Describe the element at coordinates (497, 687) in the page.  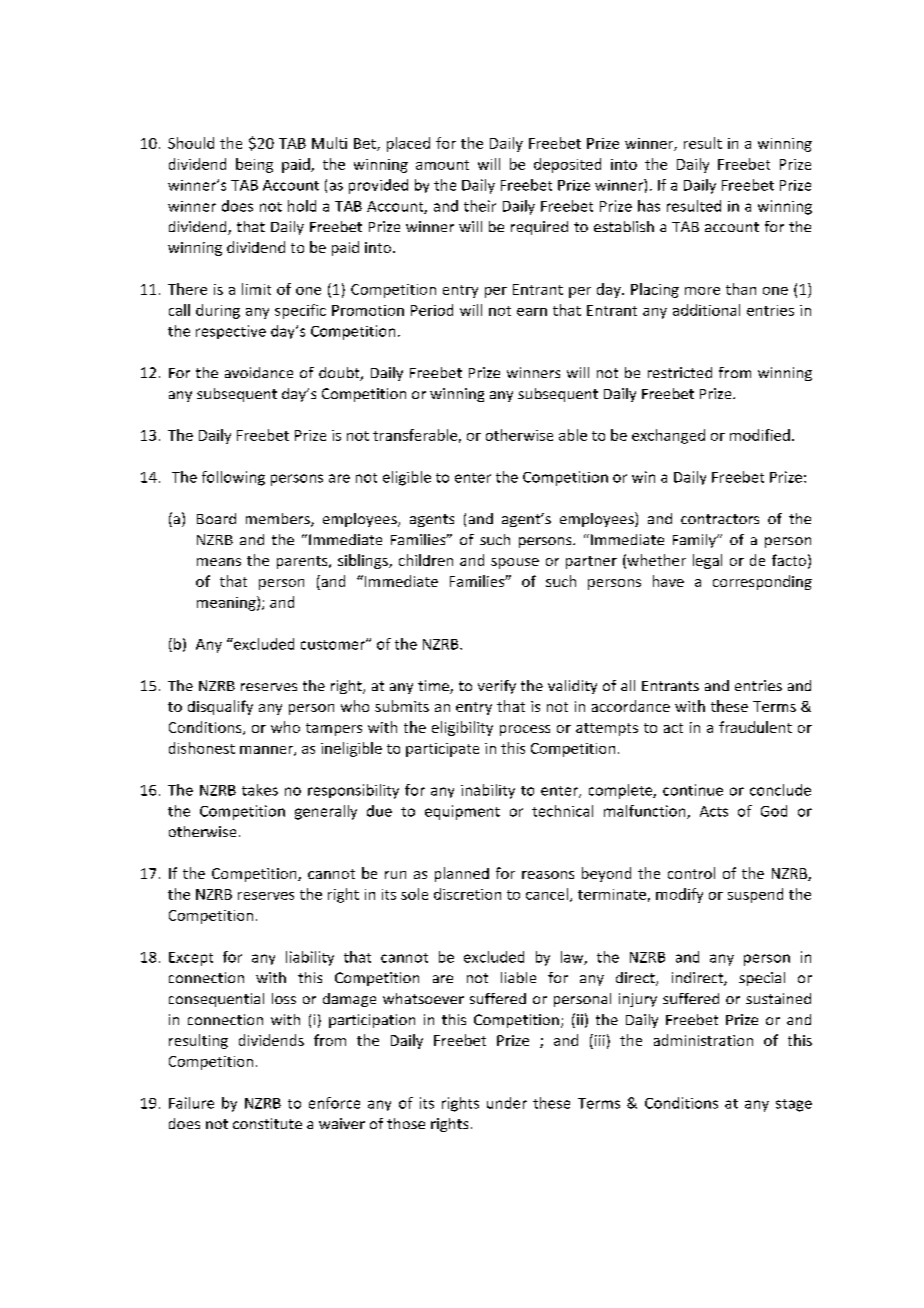
I see `verify` at that location.
